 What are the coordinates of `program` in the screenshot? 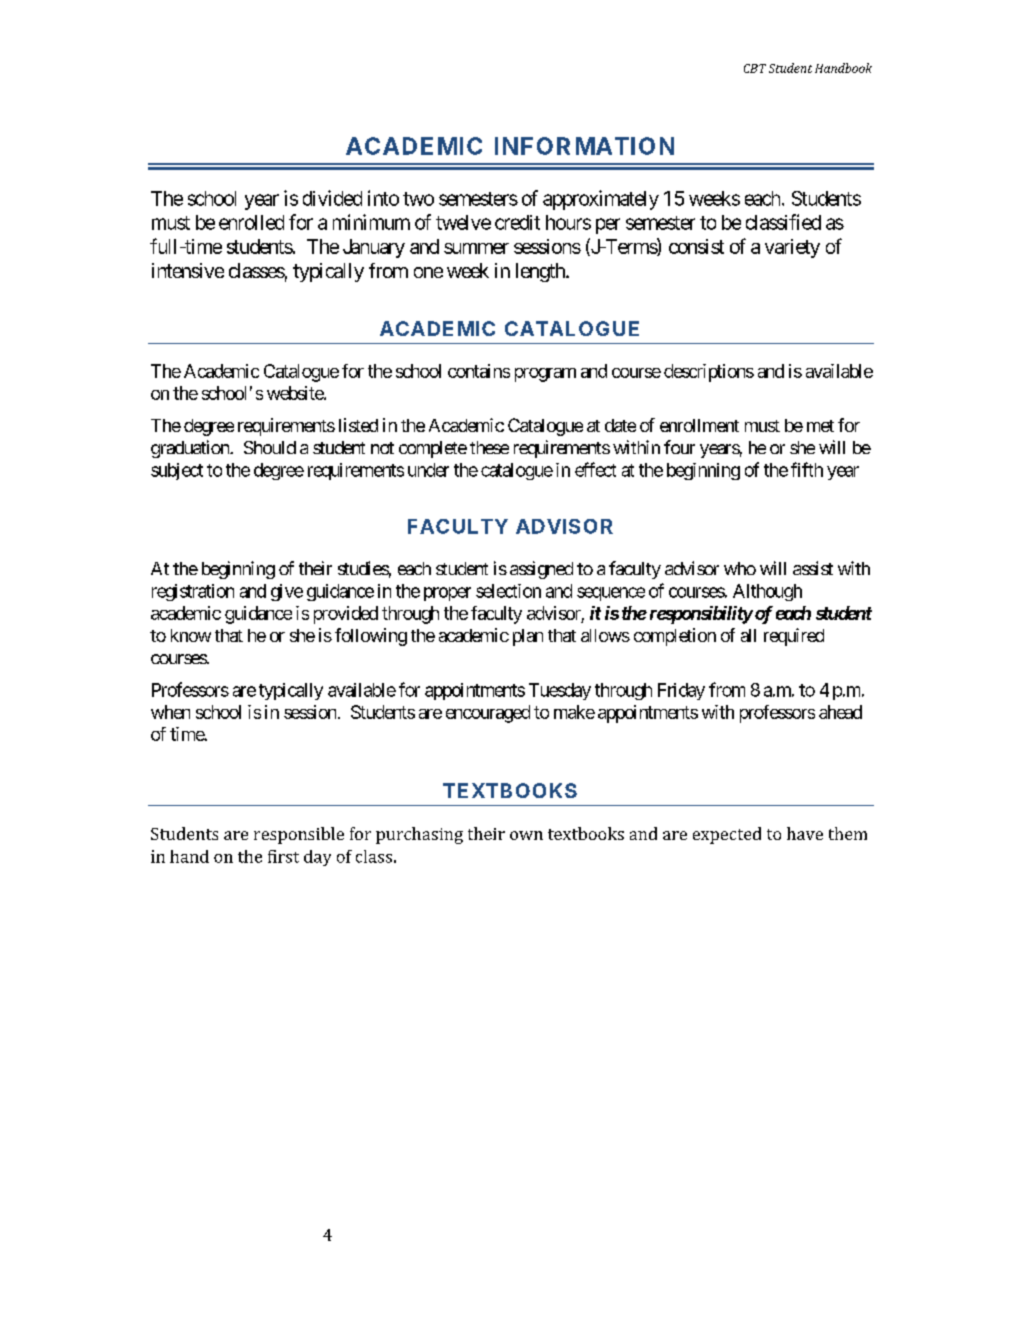 It's located at (545, 375).
